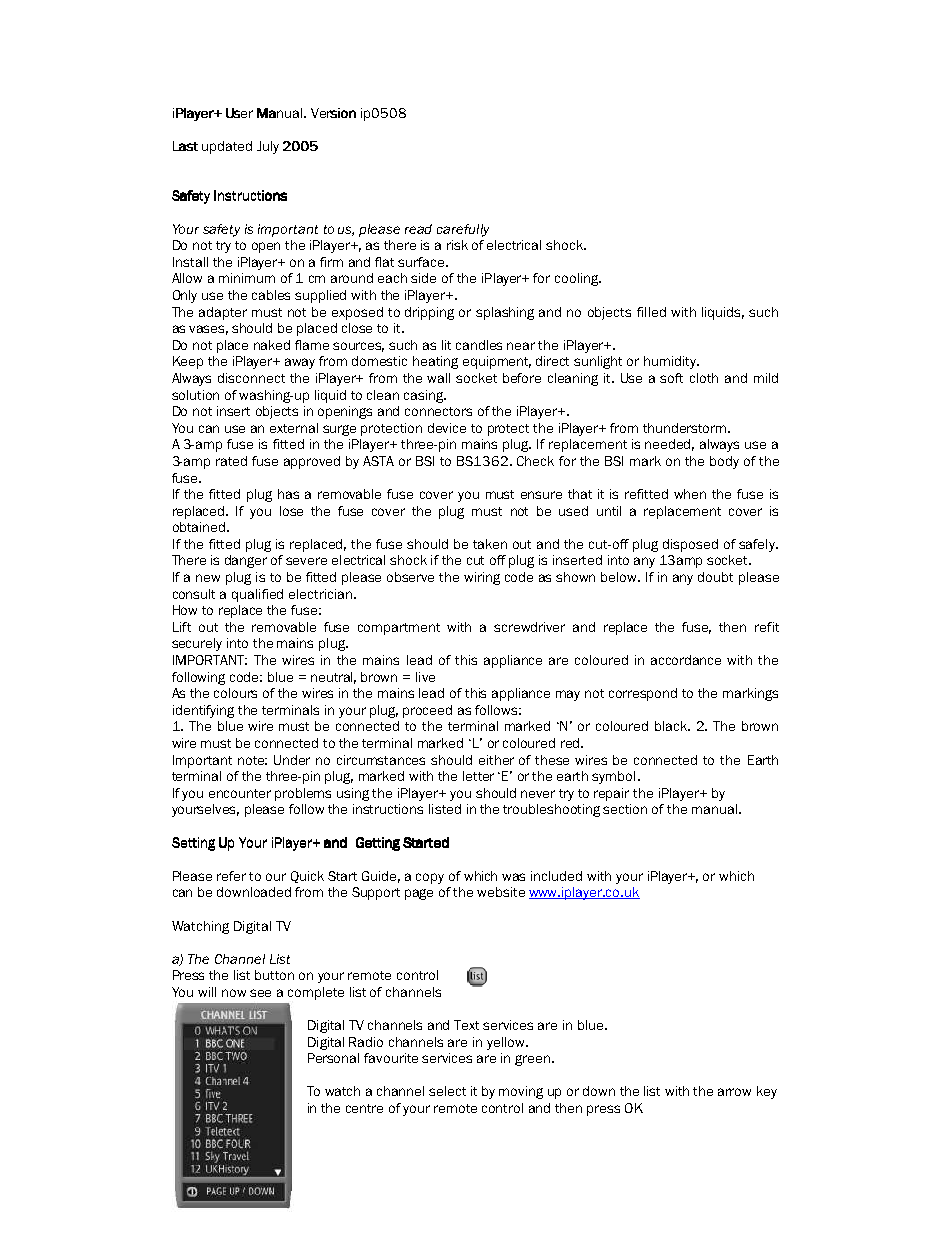 This page has height=1233, width=952. What do you see at coordinates (333, 1058) in the page?
I see `Personal` at bounding box center [333, 1058].
